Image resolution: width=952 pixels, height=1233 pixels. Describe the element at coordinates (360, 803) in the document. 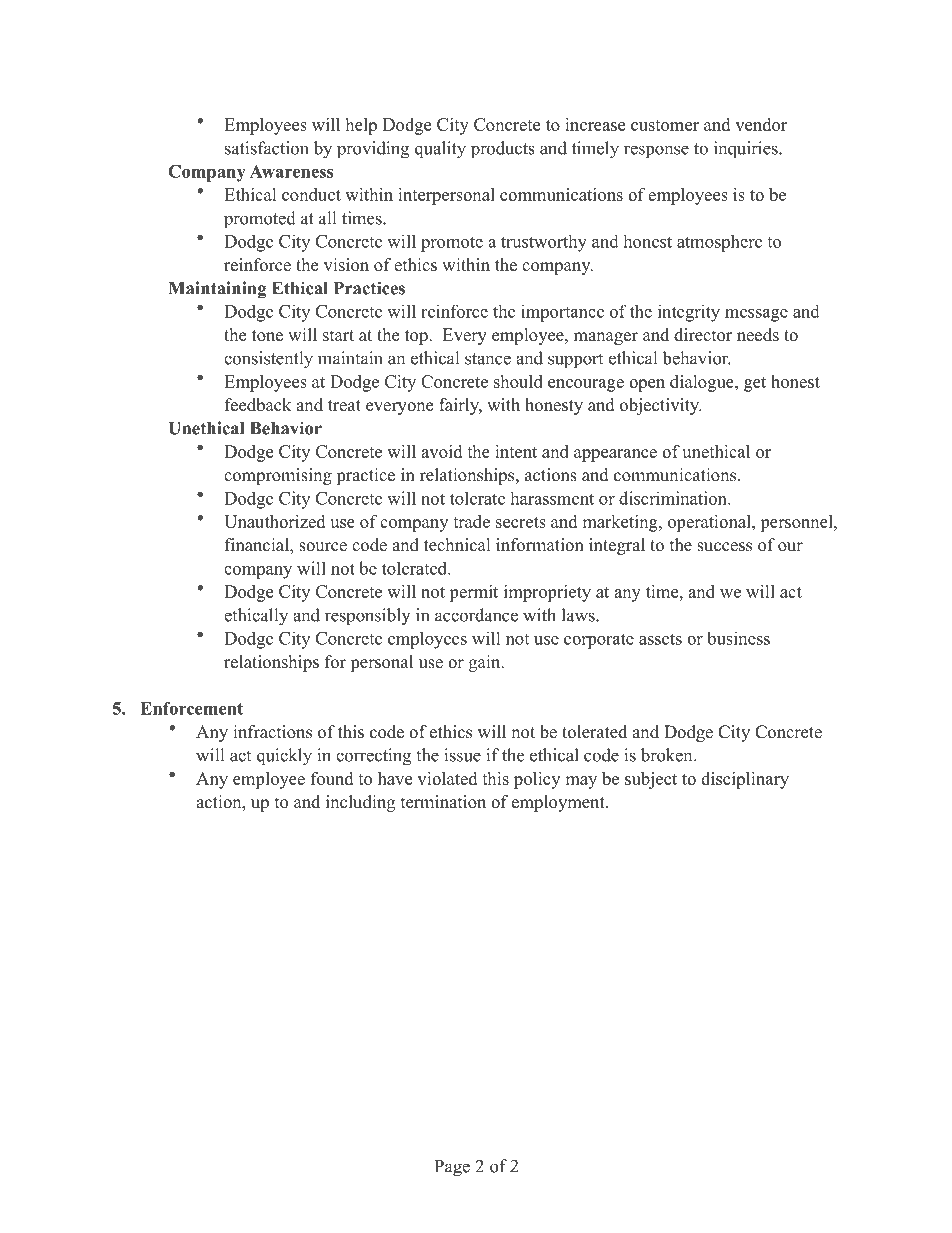

I see `including` at that location.
